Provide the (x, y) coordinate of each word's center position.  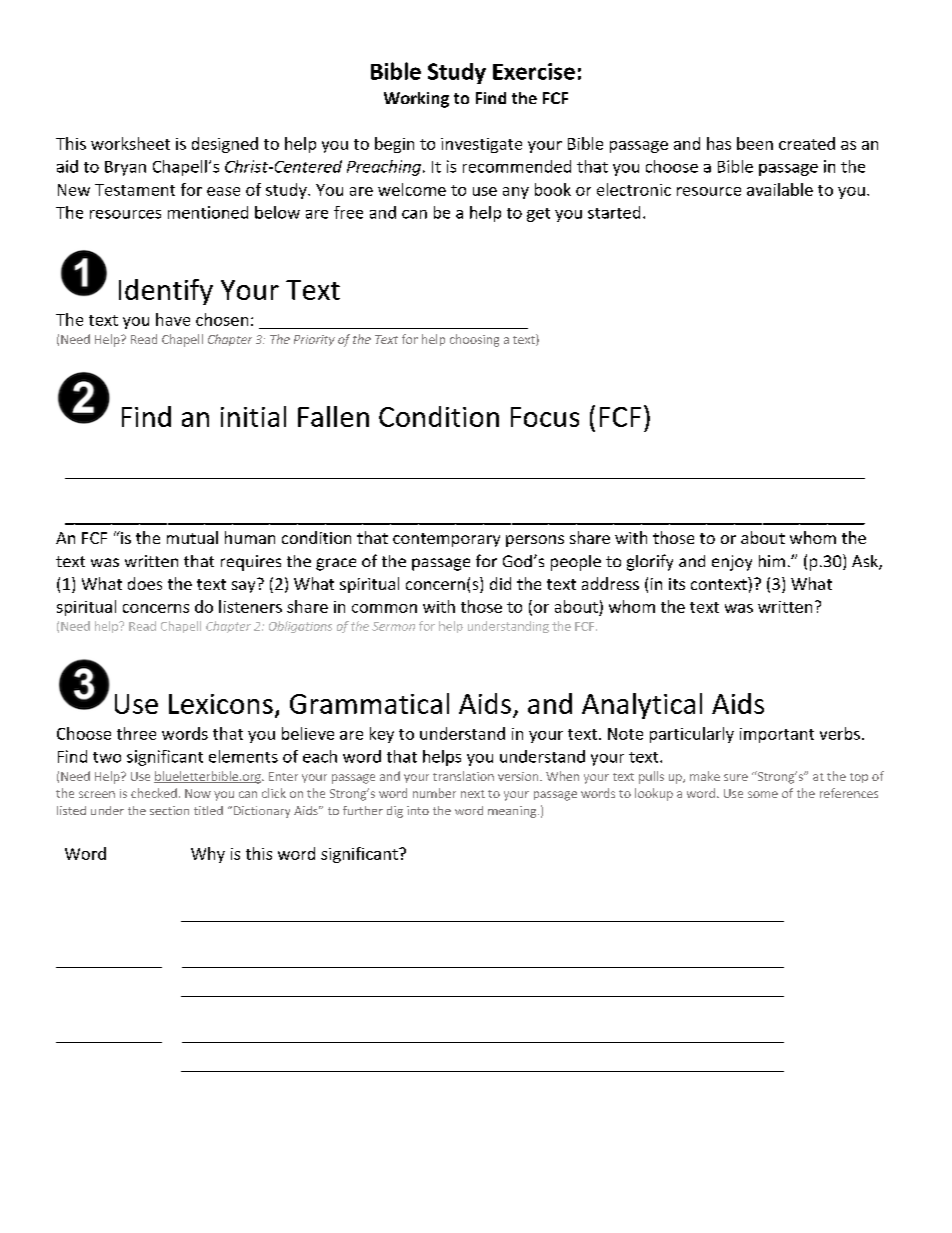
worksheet (130, 143)
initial (253, 416)
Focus (545, 417)
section (169, 810)
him (772, 561)
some (763, 794)
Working (416, 100)
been (755, 143)
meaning (513, 812)
